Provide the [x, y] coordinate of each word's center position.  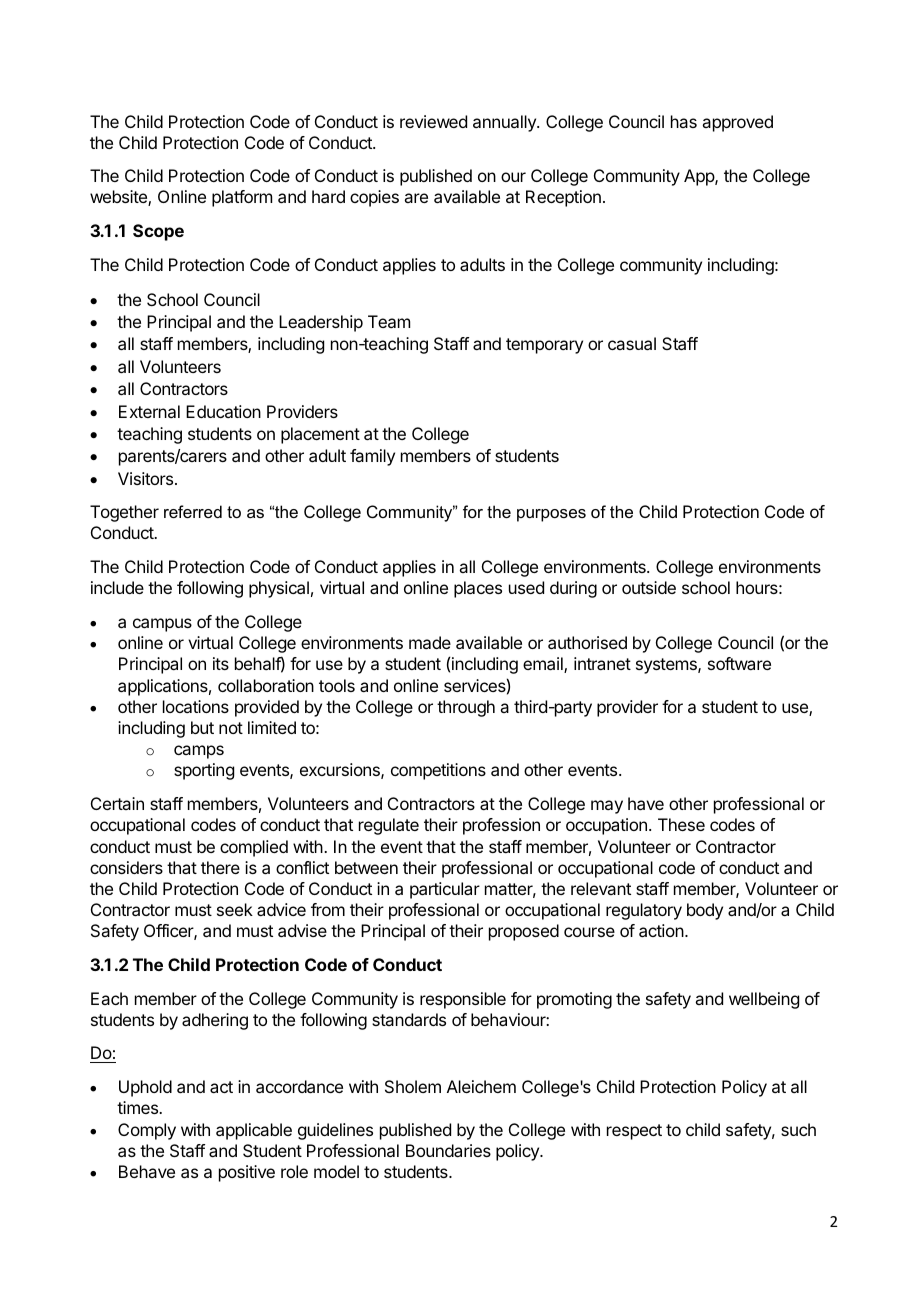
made [430, 642]
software [739, 663]
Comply [147, 1131]
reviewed [433, 121]
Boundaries [448, 1150]
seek [235, 909]
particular [445, 890]
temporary [544, 346]
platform [242, 198]
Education [223, 411]
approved [737, 123]
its [221, 663]
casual [632, 343]
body [705, 911]
